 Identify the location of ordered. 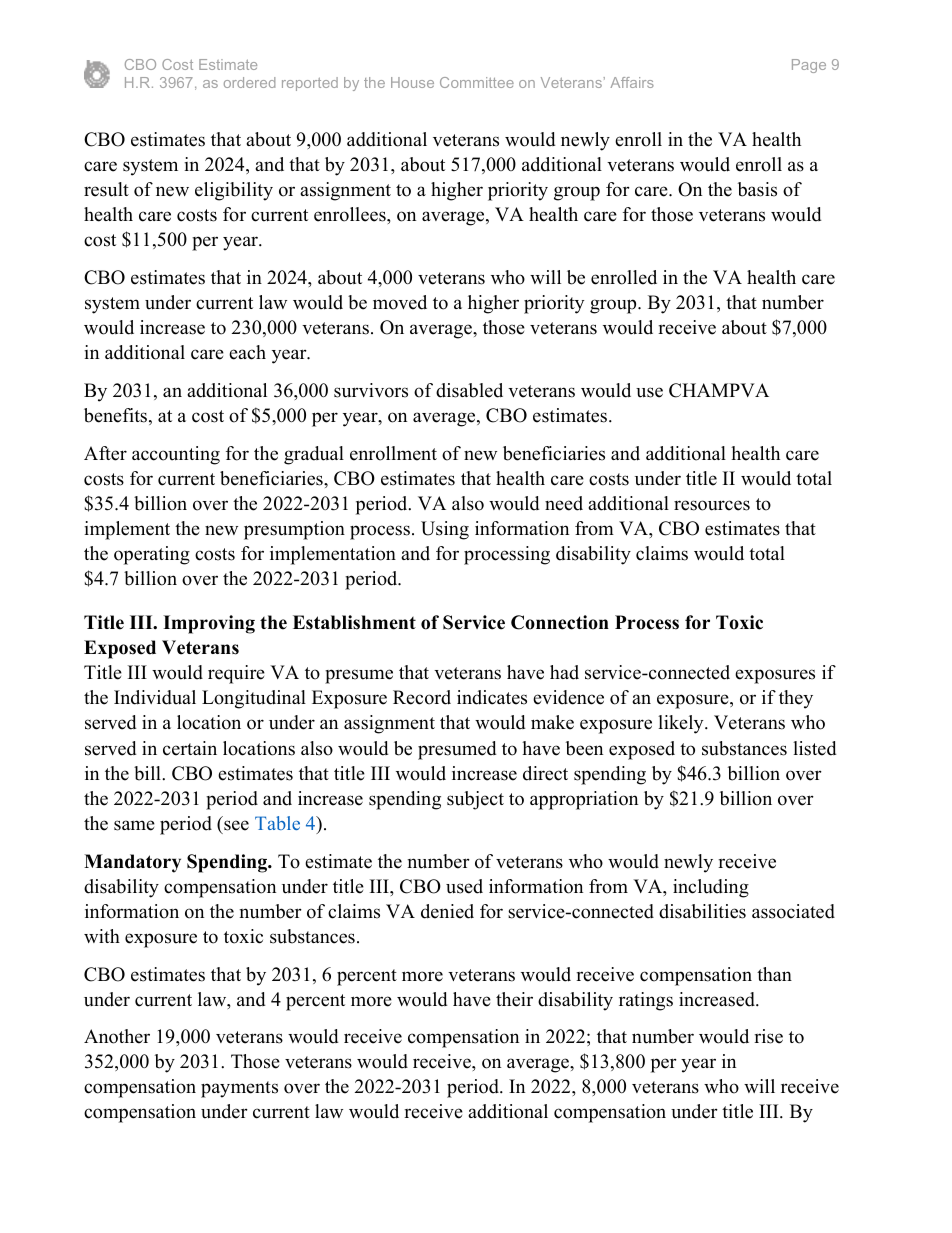
(249, 82).
